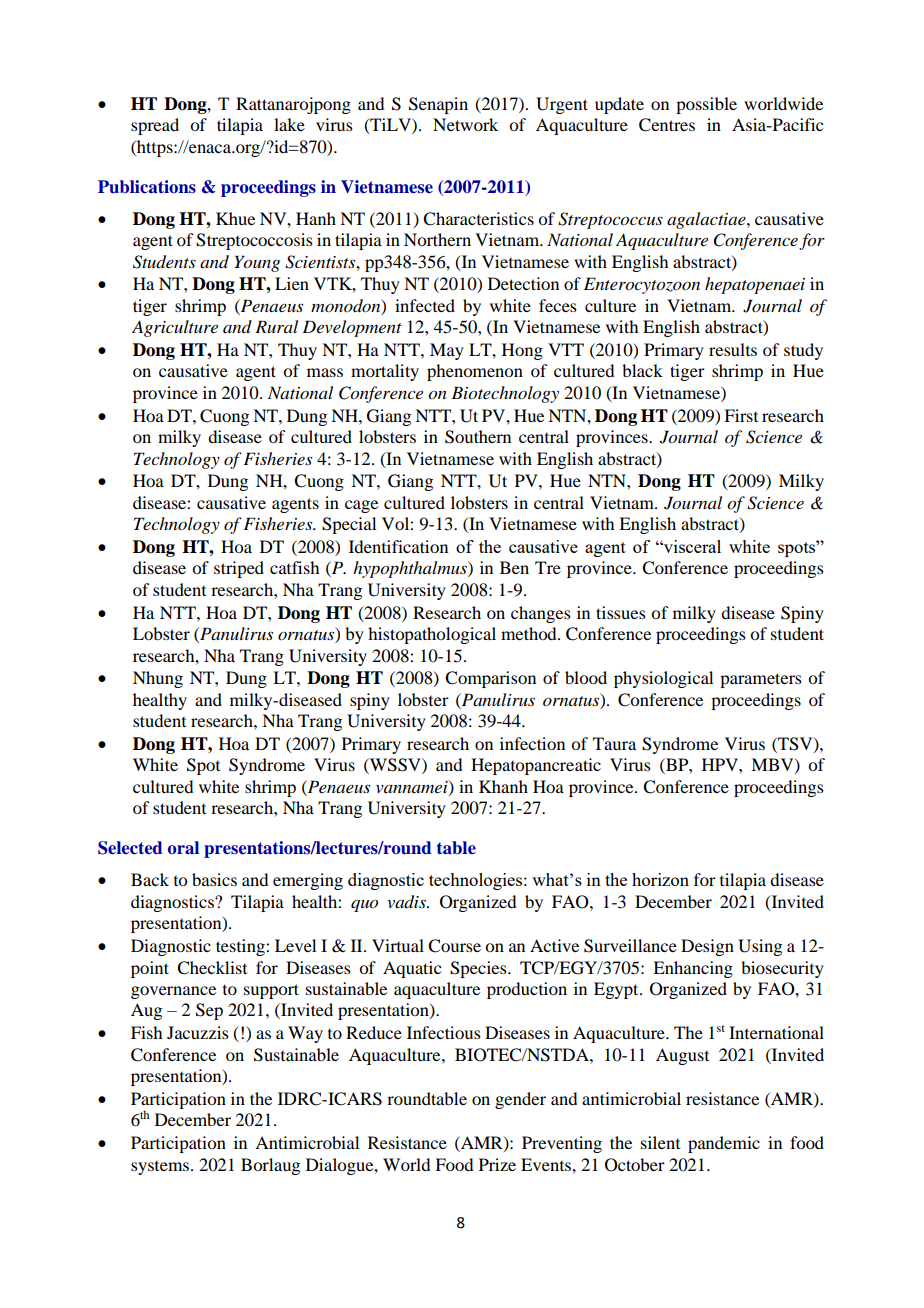 The height and width of the document is (1308, 924). I want to click on infection, so click(532, 743).
